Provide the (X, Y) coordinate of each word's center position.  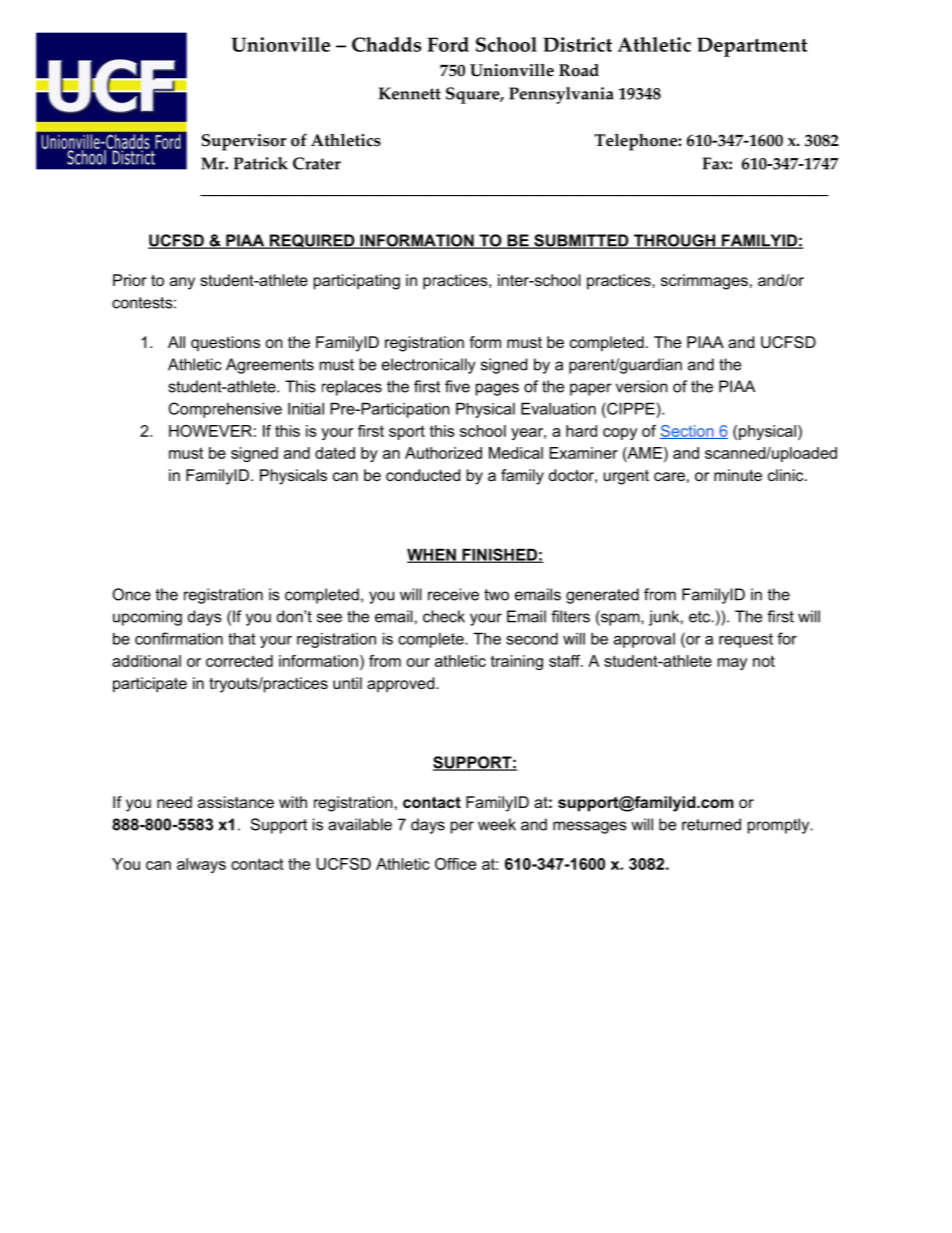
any (182, 283)
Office (455, 864)
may (732, 664)
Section (688, 432)
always (201, 865)
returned (711, 824)
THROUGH (674, 241)
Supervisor (244, 142)
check (444, 616)
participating (357, 282)
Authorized (443, 453)
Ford (448, 44)
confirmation (179, 638)
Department (752, 47)
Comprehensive (225, 410)
